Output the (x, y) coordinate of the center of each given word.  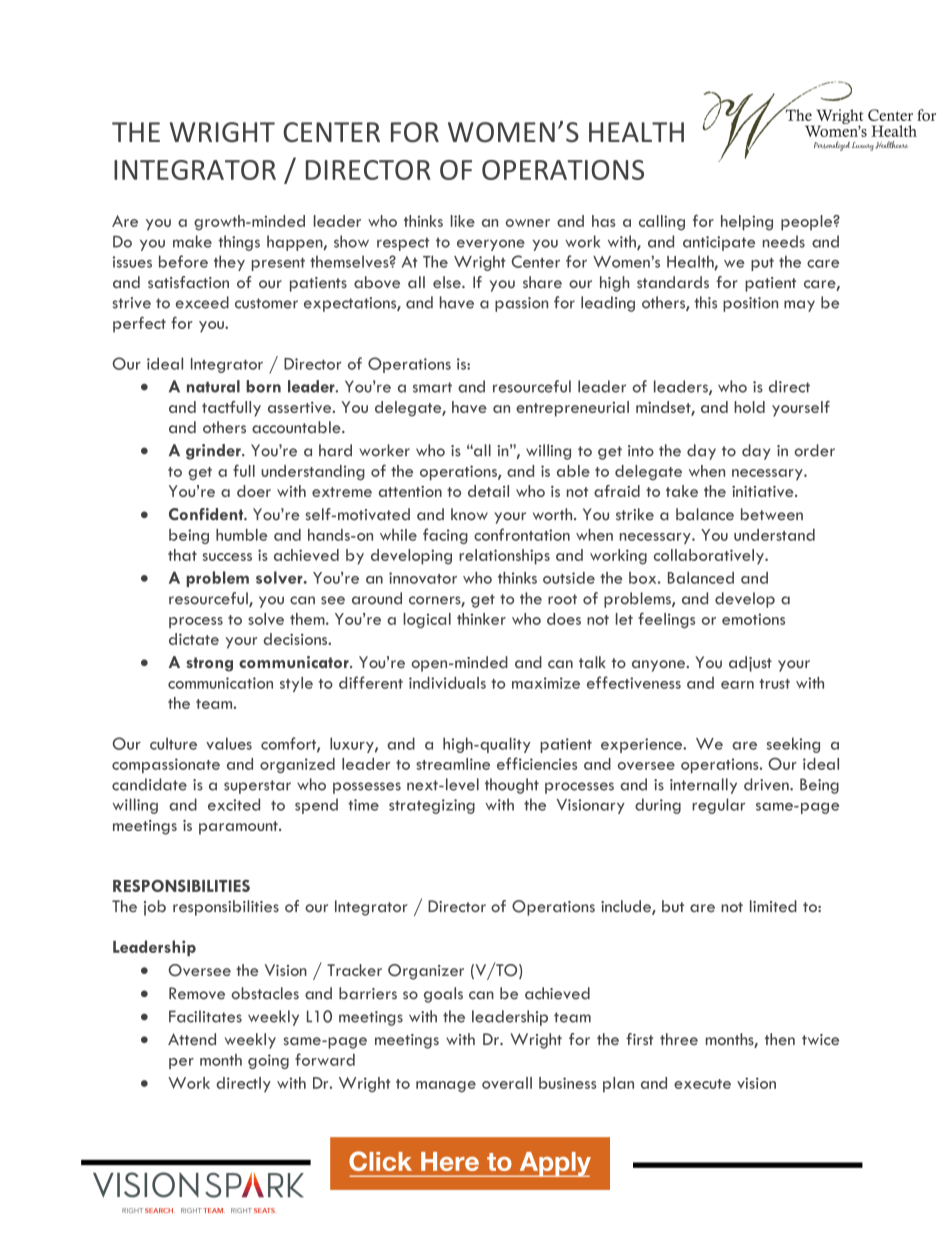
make (192, 241)
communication (220, 683)
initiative (764, 491)
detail (488, 491)
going (268, 1061)
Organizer (426, 972)
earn (737, 685)
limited (773, 906)
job (155, 908)
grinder (214, 452)
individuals (447, 683)
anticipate (719, 243)
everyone (491, 245)
